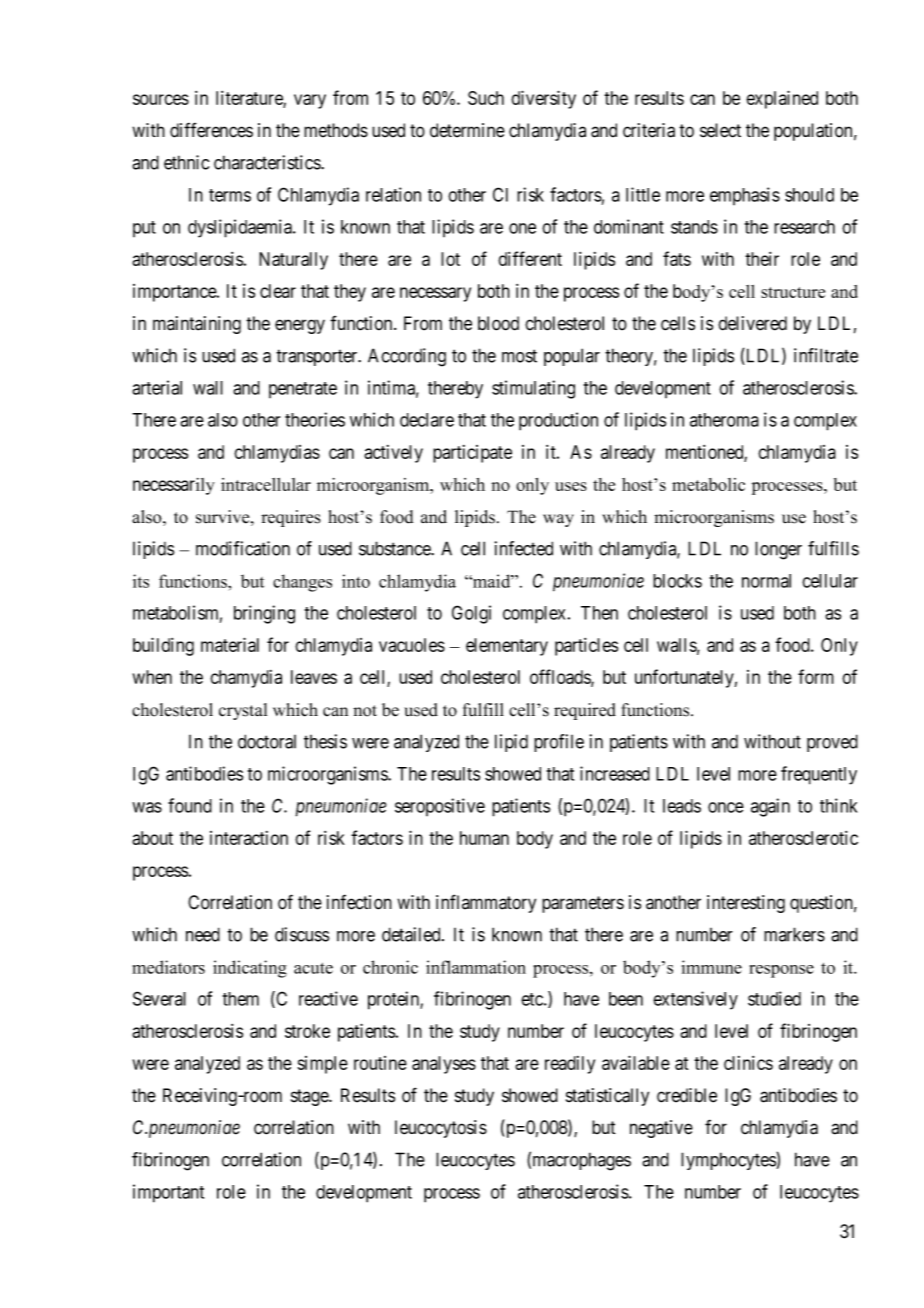  What do you see at coordinates (168, 1193) in the page?
I see `important` at bounding box center [168, 1193].
